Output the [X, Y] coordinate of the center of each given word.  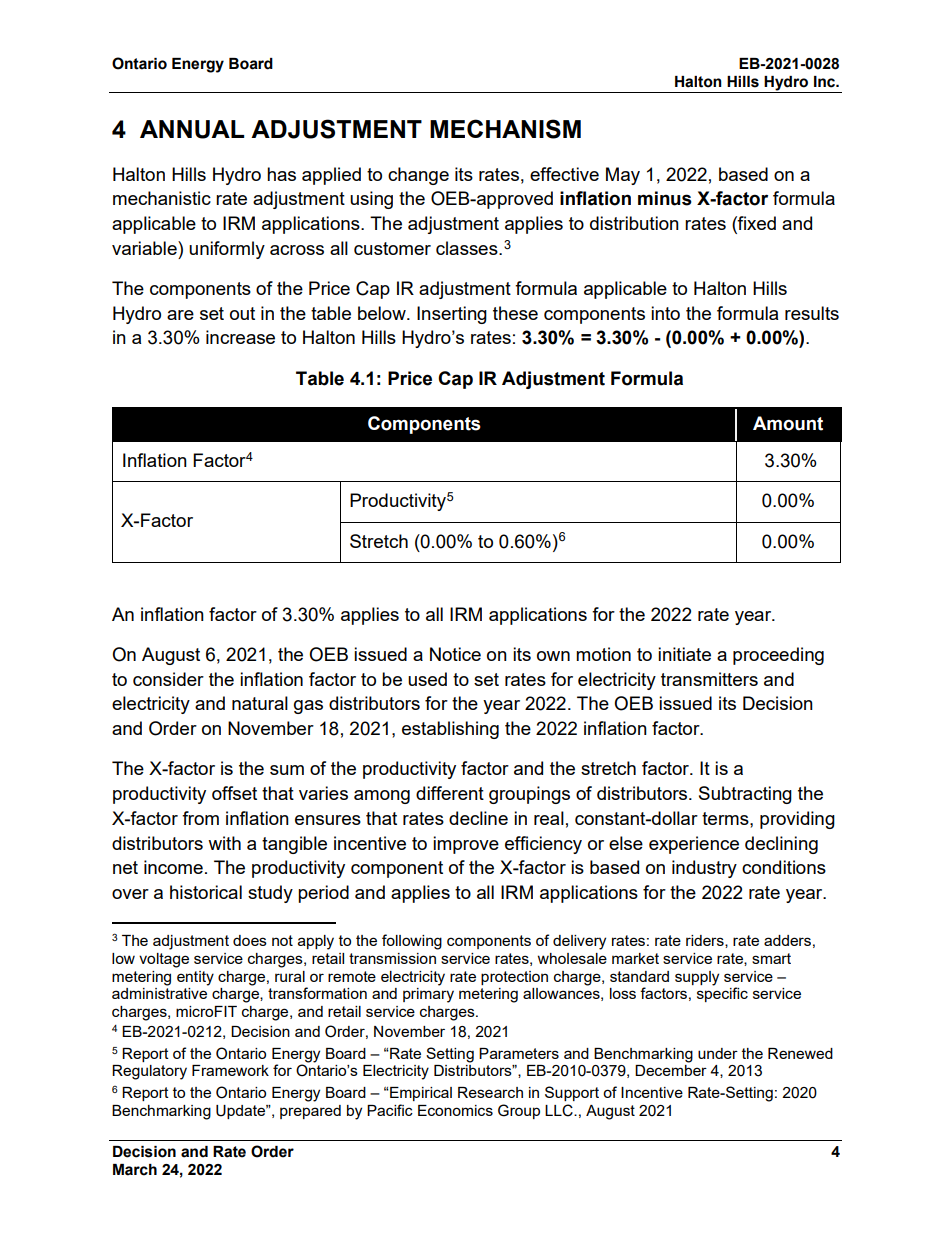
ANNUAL [192, 129]
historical [206, 892]
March [135, 1170]
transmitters [709, 679]
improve [466, 845]
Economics [455, 1110]
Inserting [452, 315]
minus [665, 198]
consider [168, 679]
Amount [788, 423]
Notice [455, 654]
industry [704, 869]
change [418, 176]
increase [240, 337]
